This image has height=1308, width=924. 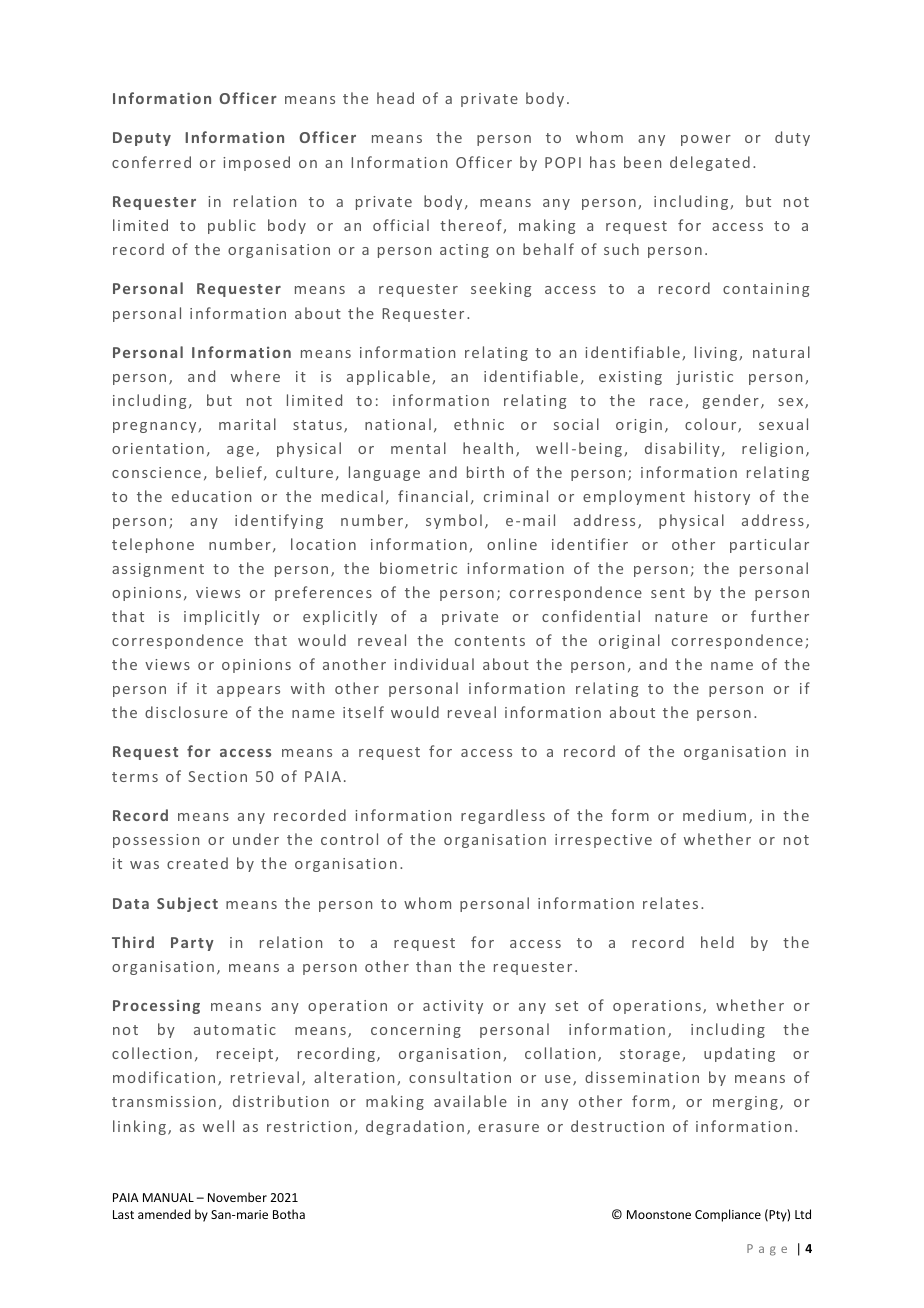 I want to click on head, so click(x=395, y=98).
